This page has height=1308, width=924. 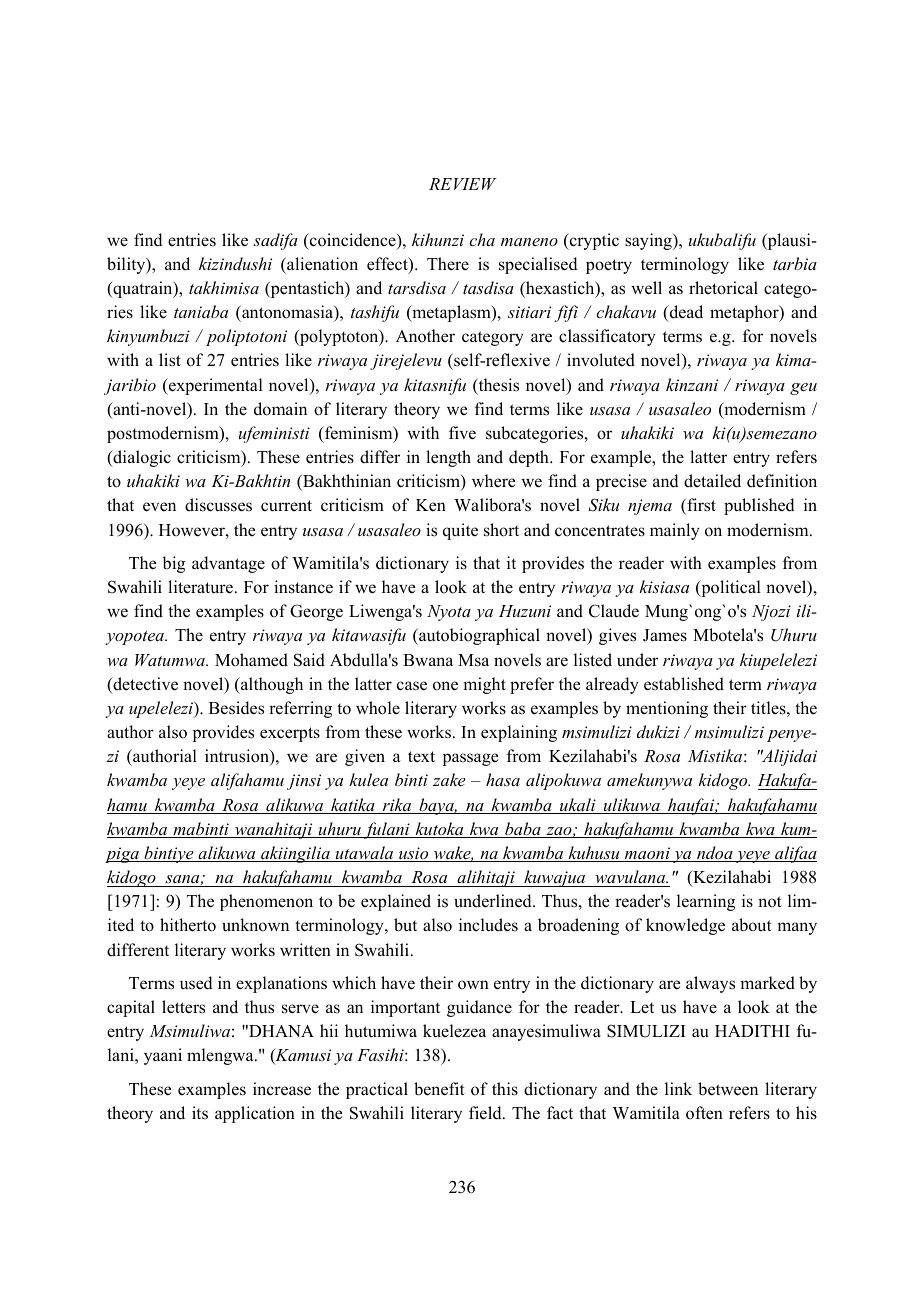 I want to click on mentioning, so click(x=667, y=709).
